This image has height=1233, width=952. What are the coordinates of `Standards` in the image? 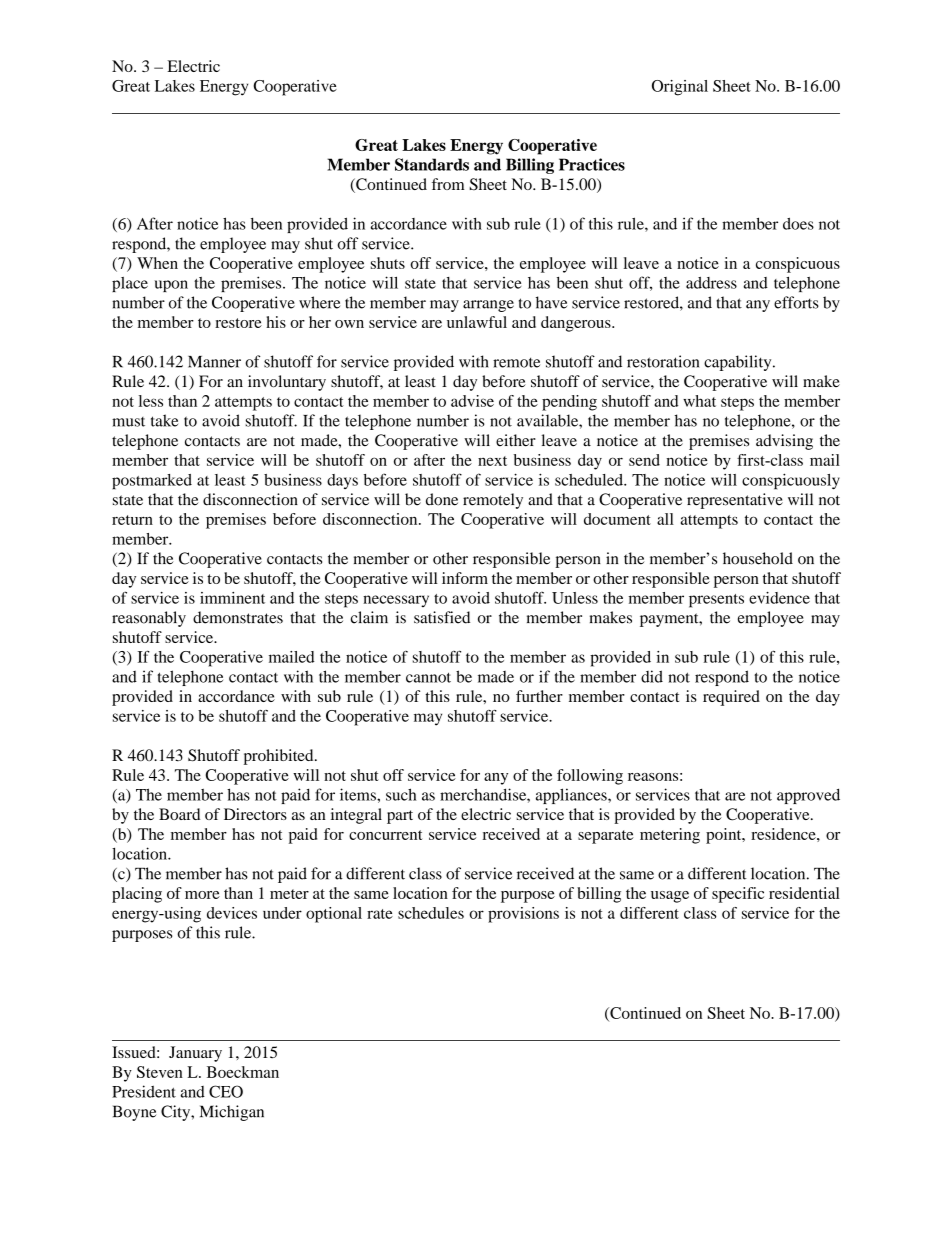 It's located at (432, 164).
